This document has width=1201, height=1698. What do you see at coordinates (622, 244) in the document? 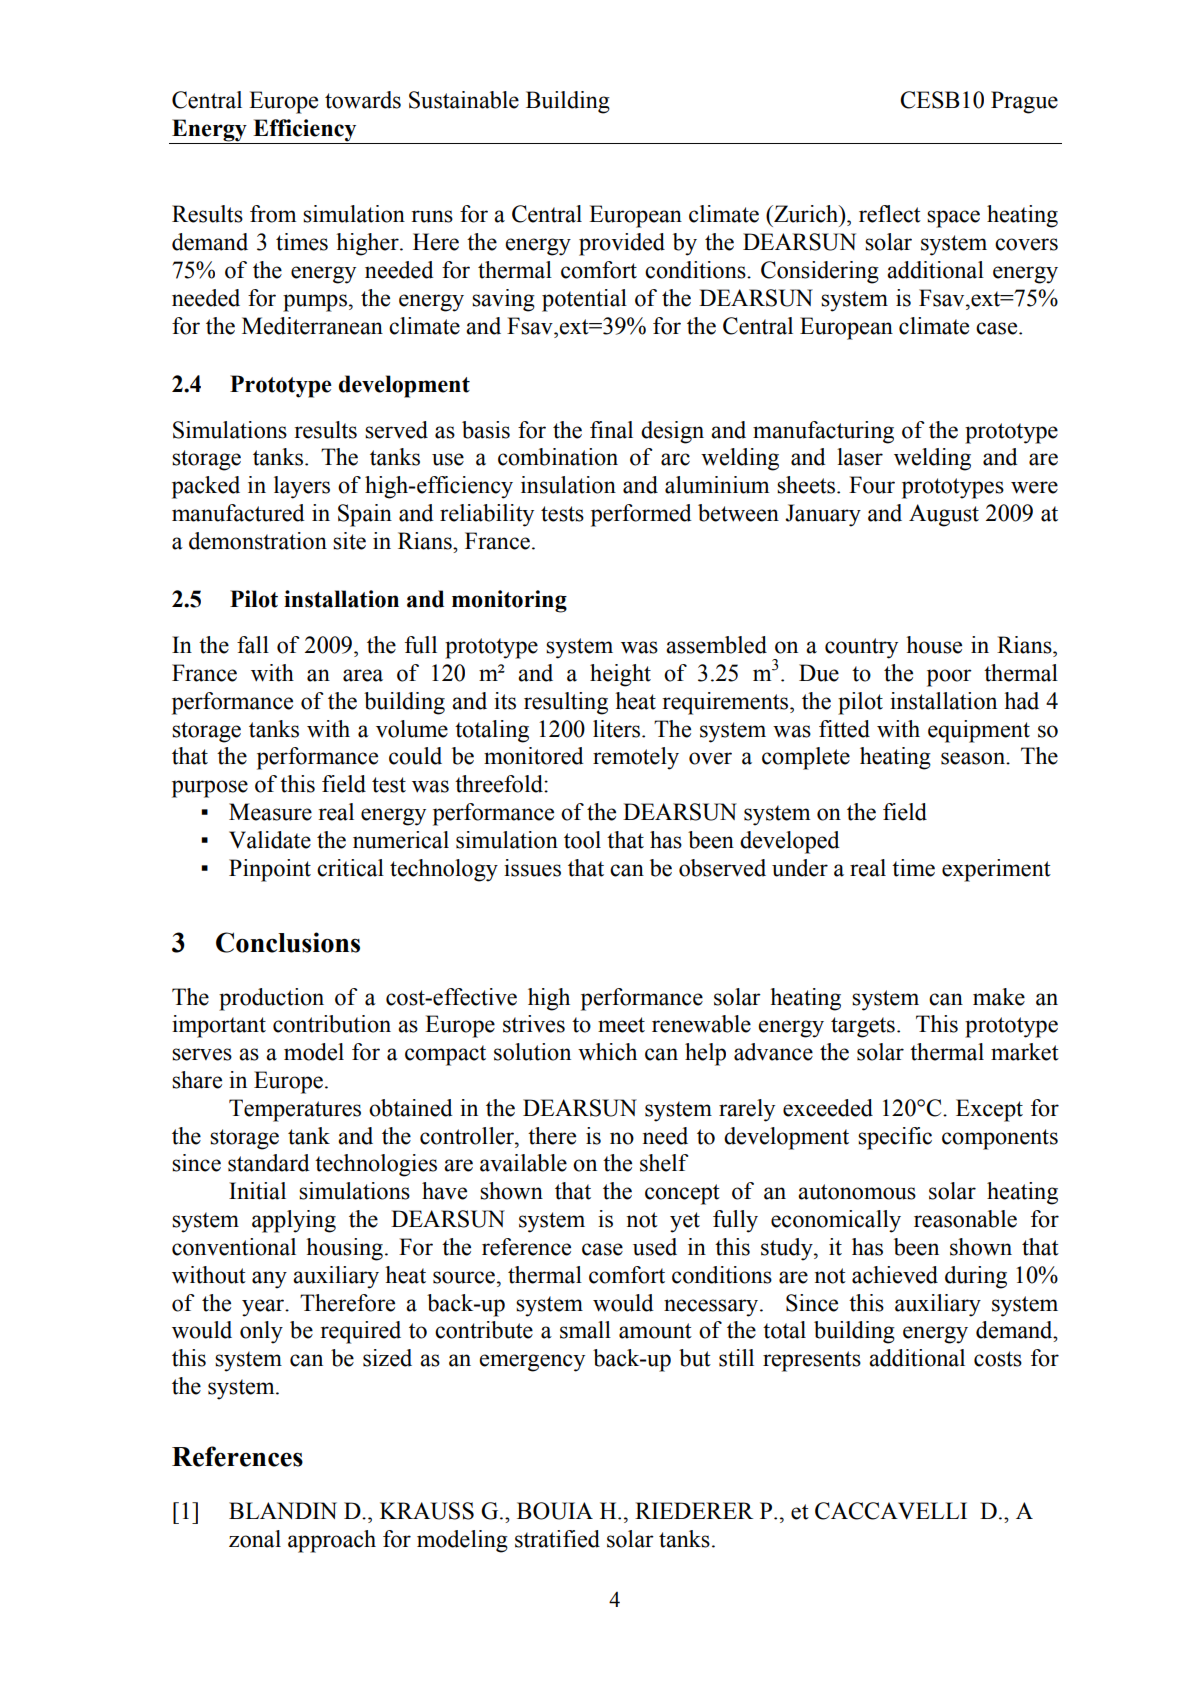
I see `provided` at bounding box center [622, 244].
